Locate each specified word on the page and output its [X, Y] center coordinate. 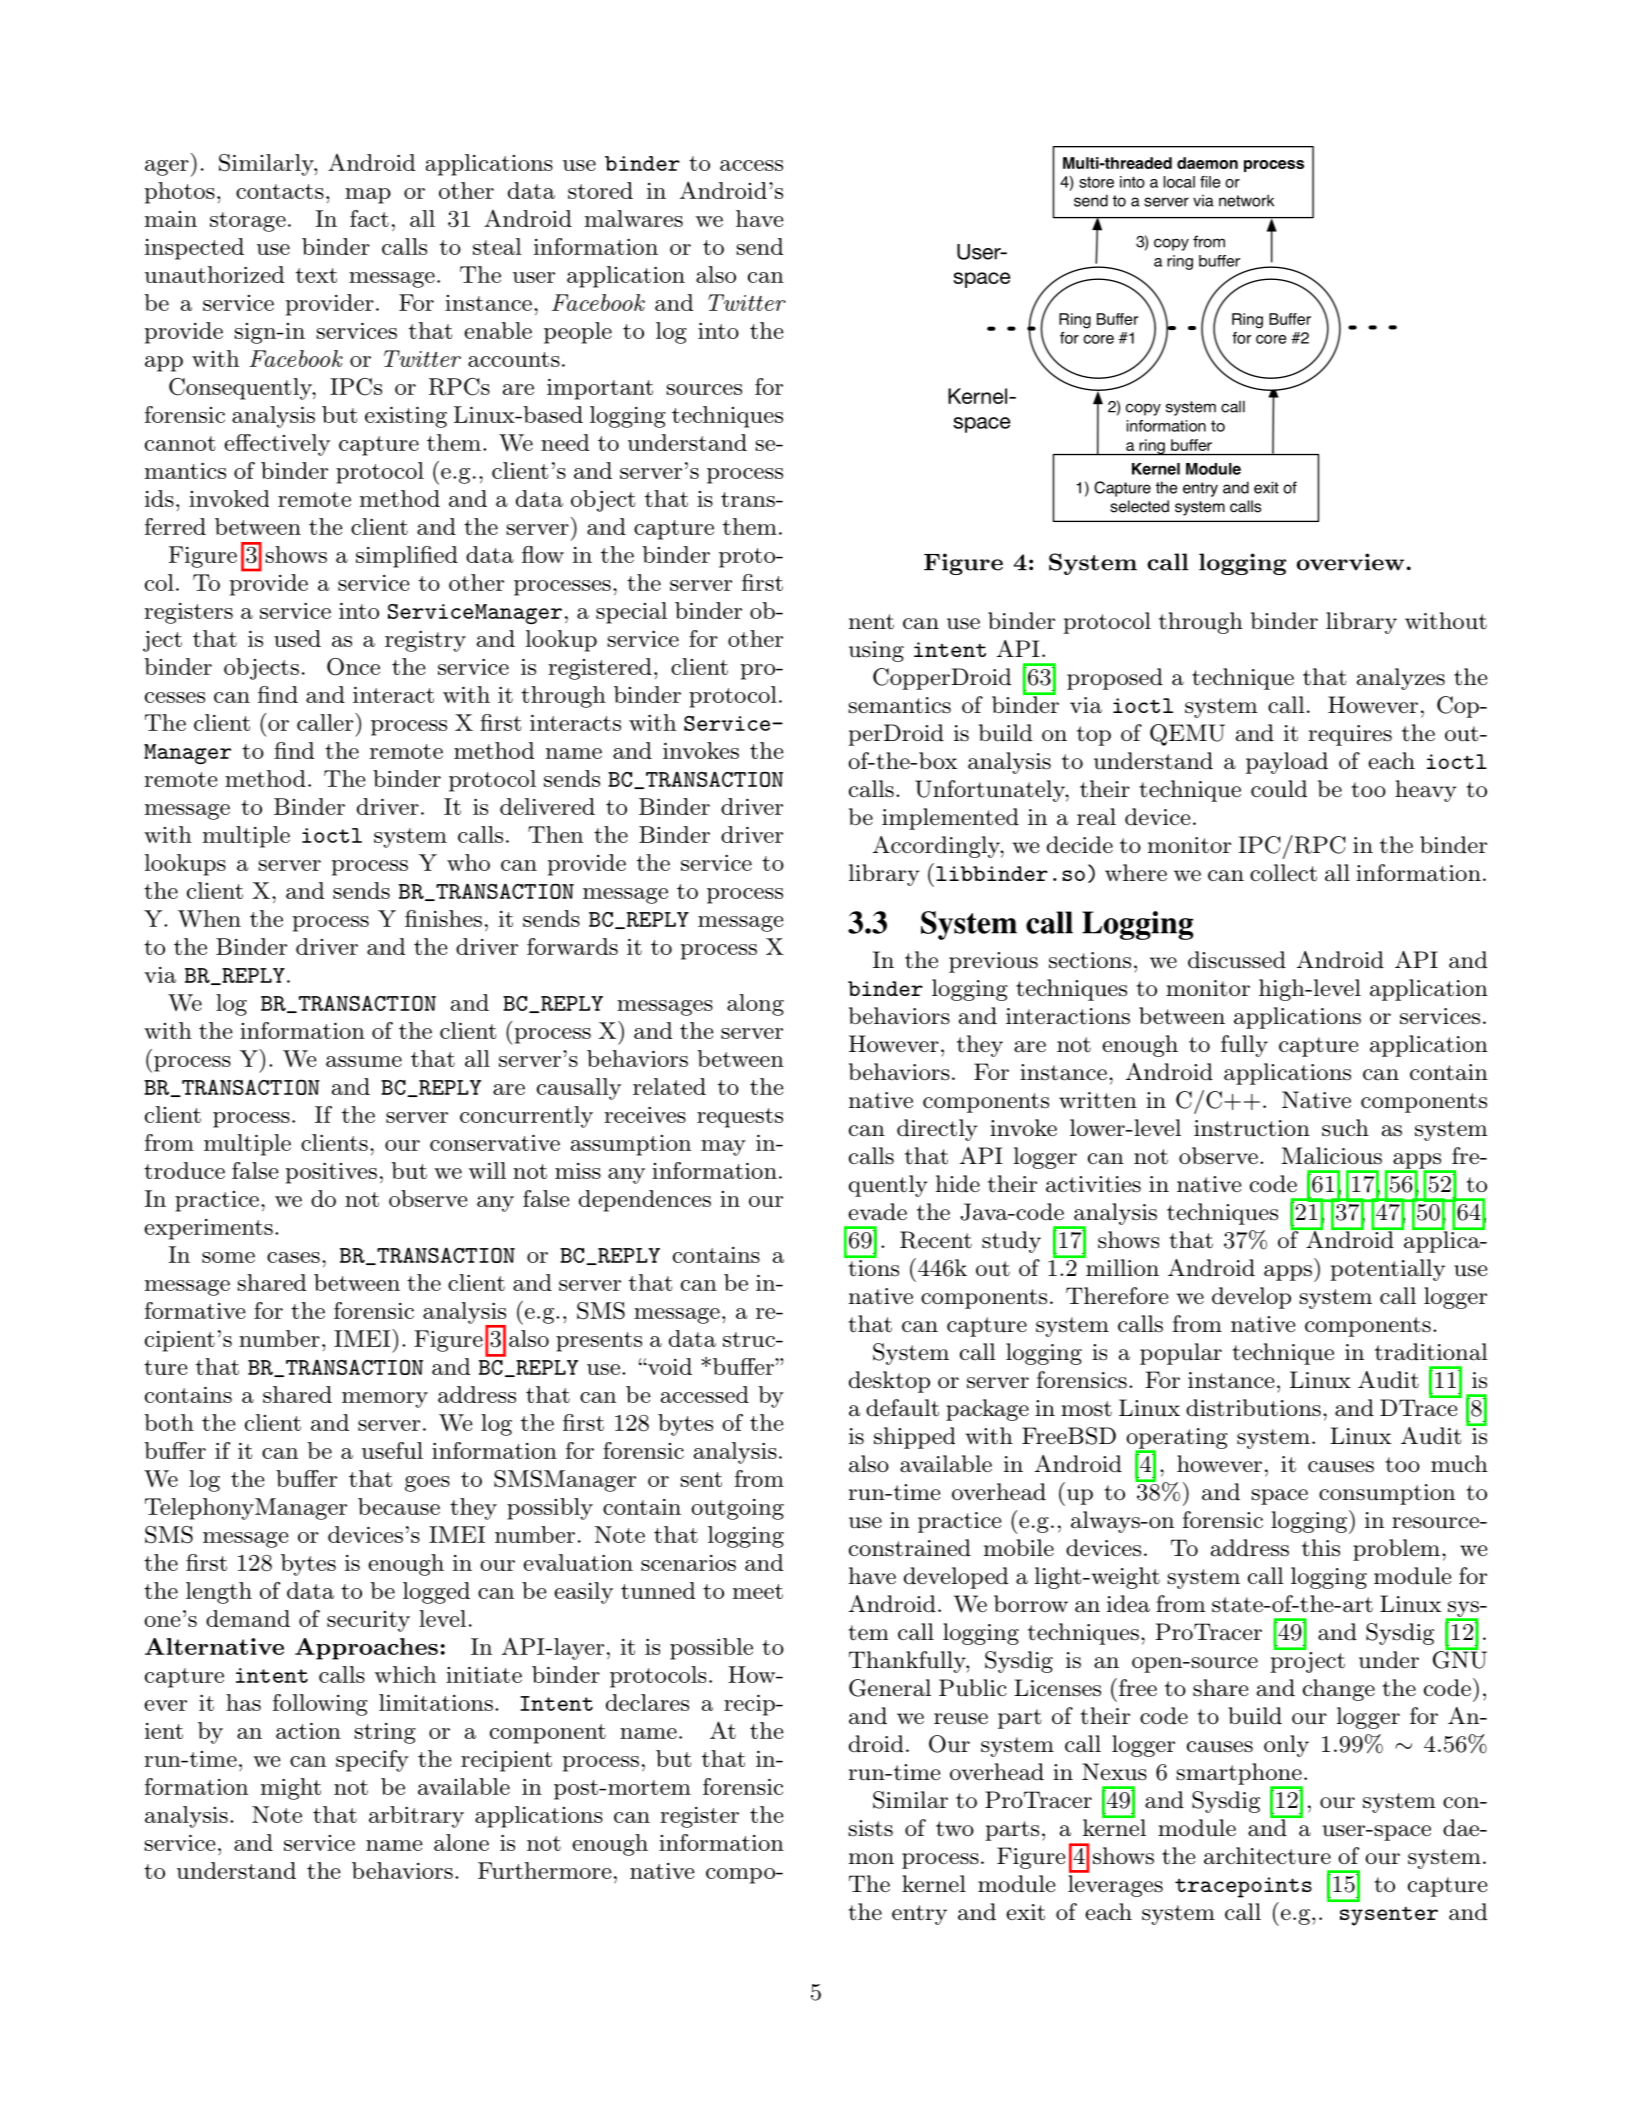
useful [392, 1450]
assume [364, 1061]
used [297, 638]
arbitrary [416, 1817]
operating [1177, 1439]
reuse [961, 1719]
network [1246, 200]
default [902, 1408]
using [876, 651]
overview [1350, 562]
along [755, 1005]
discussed [1237, 960]
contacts [280, 191]
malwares [634, 218]
